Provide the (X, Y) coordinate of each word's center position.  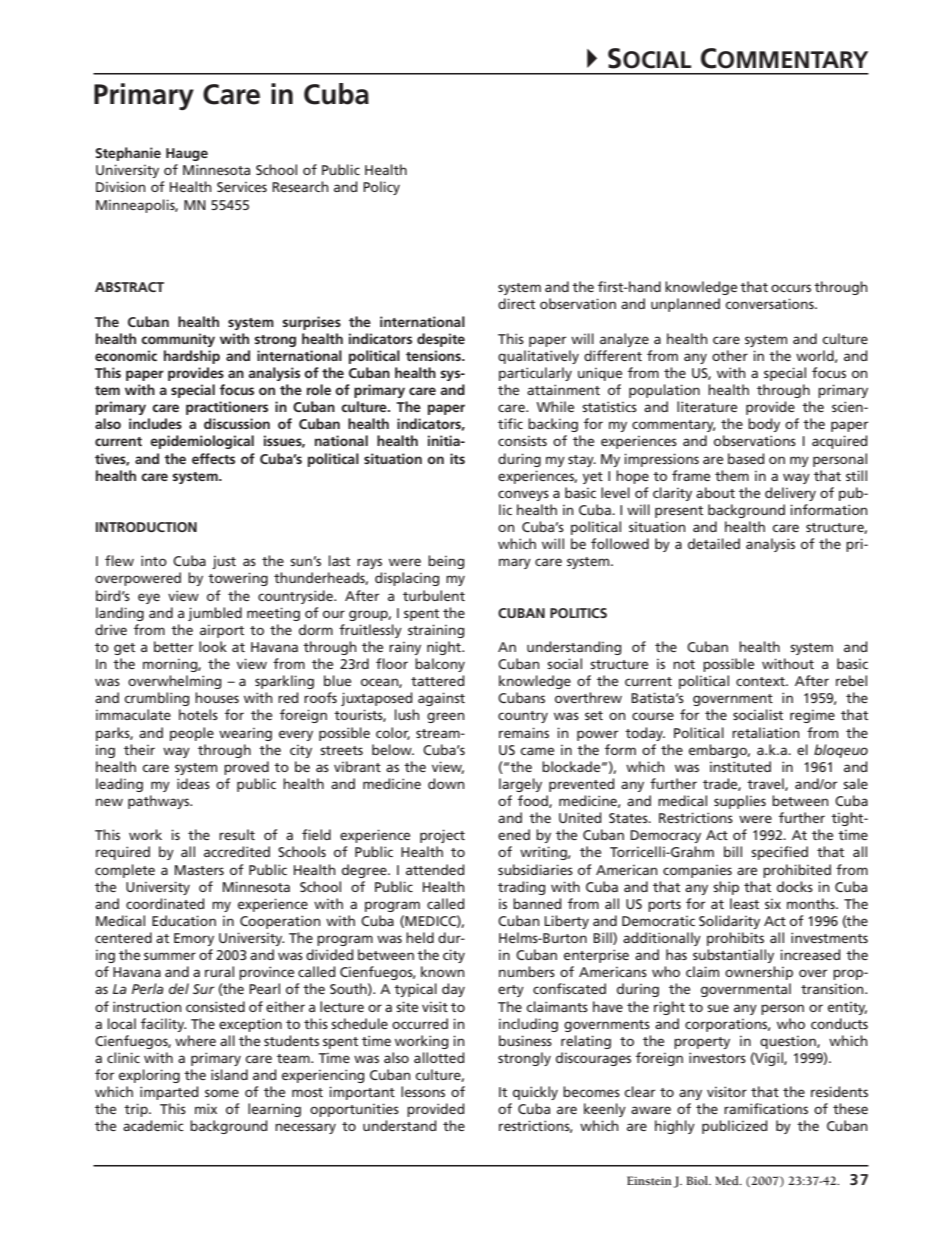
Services (242, 187)
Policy (381, 188)
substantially (733, 956)
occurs (791, 288)
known (443, 971)
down (446, 783)
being (446, 562)
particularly (535, 374)
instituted (740, 766)
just (224, 562)
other (730, 355)
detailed (714, 543)
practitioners (227, 408)
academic (153, 1125)
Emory (194, 939)
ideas (193, 783)
